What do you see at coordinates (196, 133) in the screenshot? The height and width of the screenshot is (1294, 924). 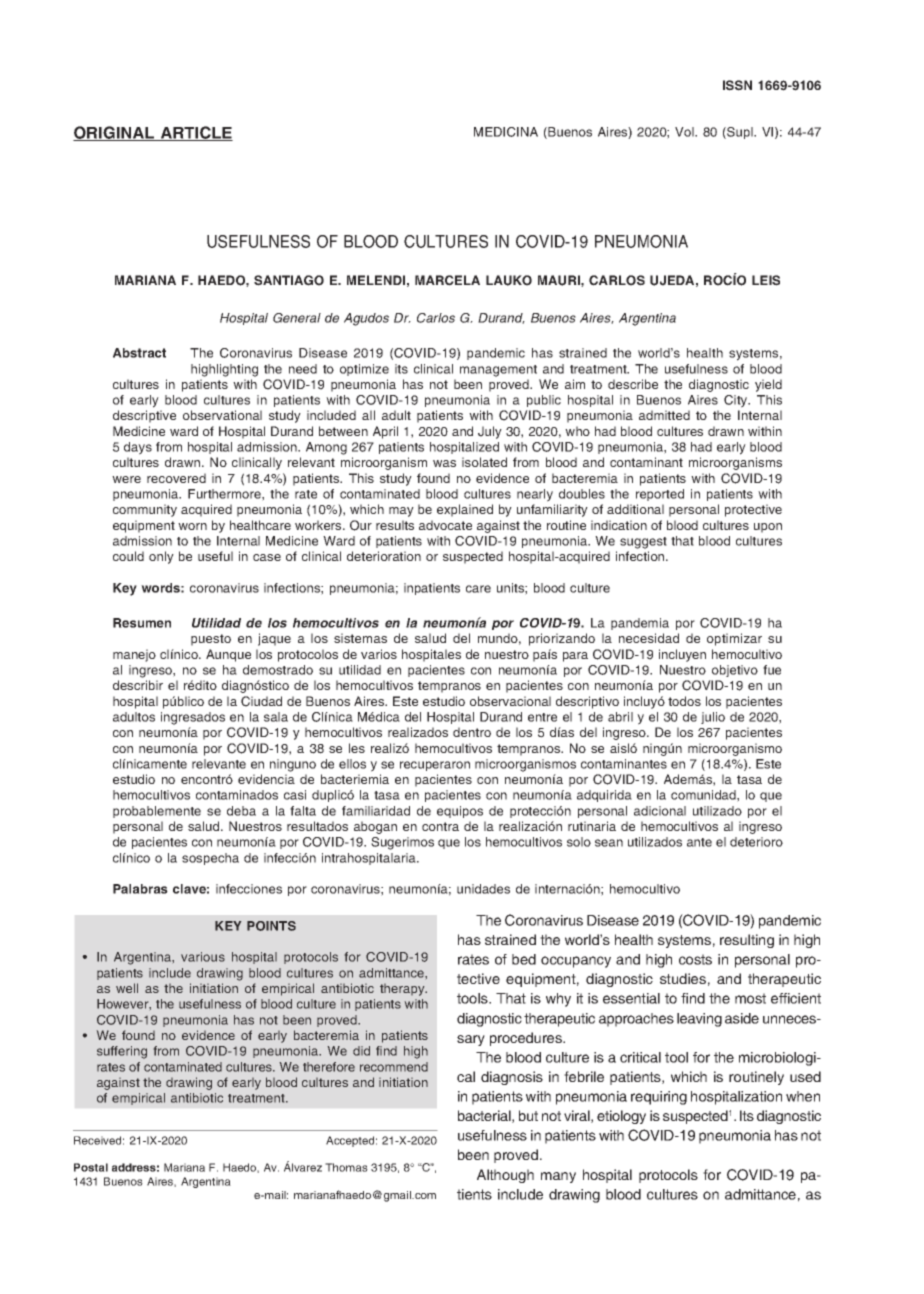 I see `ARTICLE` at bounding box center [196, 133].
